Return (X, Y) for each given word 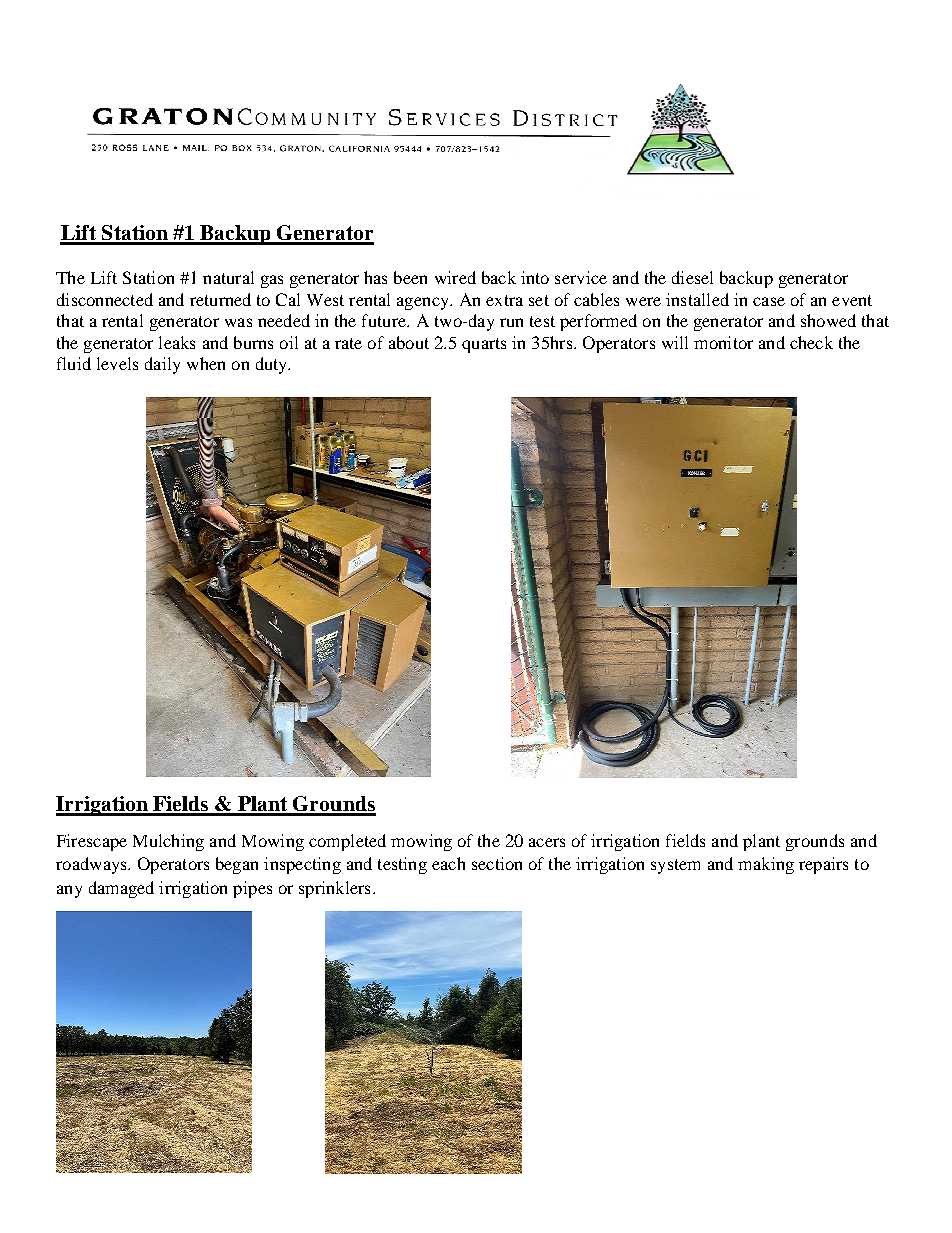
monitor (723, 342)
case (769, 301)
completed (347, 842)
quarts (484, 345)
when (206, 363)
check (811, 342)
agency (424, 303)
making (766, 865)
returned (220, 299)
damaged (121, 889)
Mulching (168, 842)
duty (273, 365)
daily (162, 365)
